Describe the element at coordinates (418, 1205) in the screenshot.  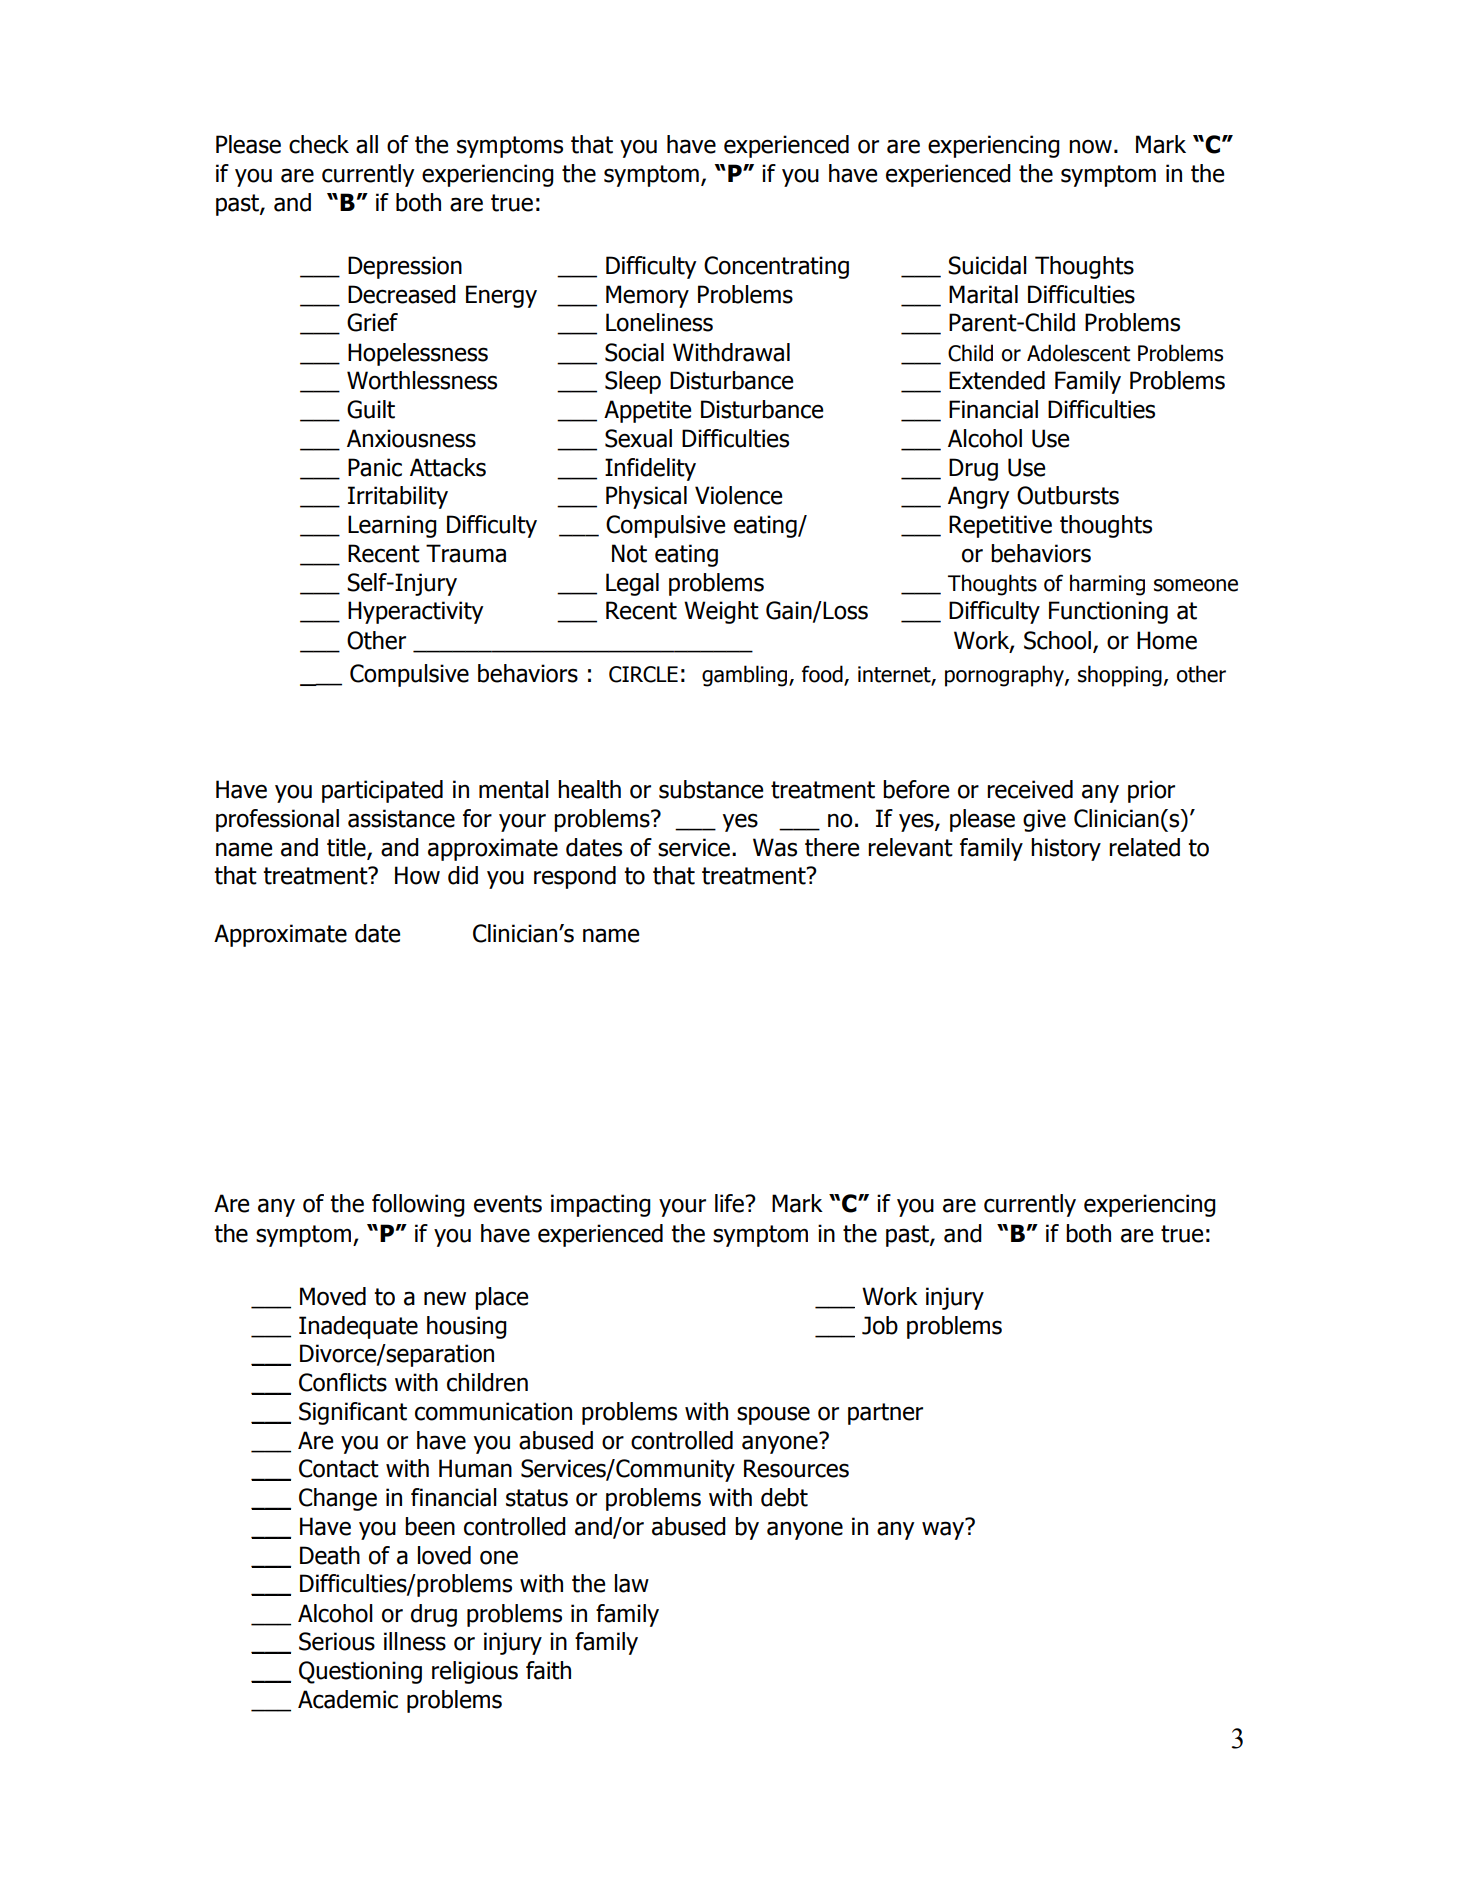
I see `following` at that location.
